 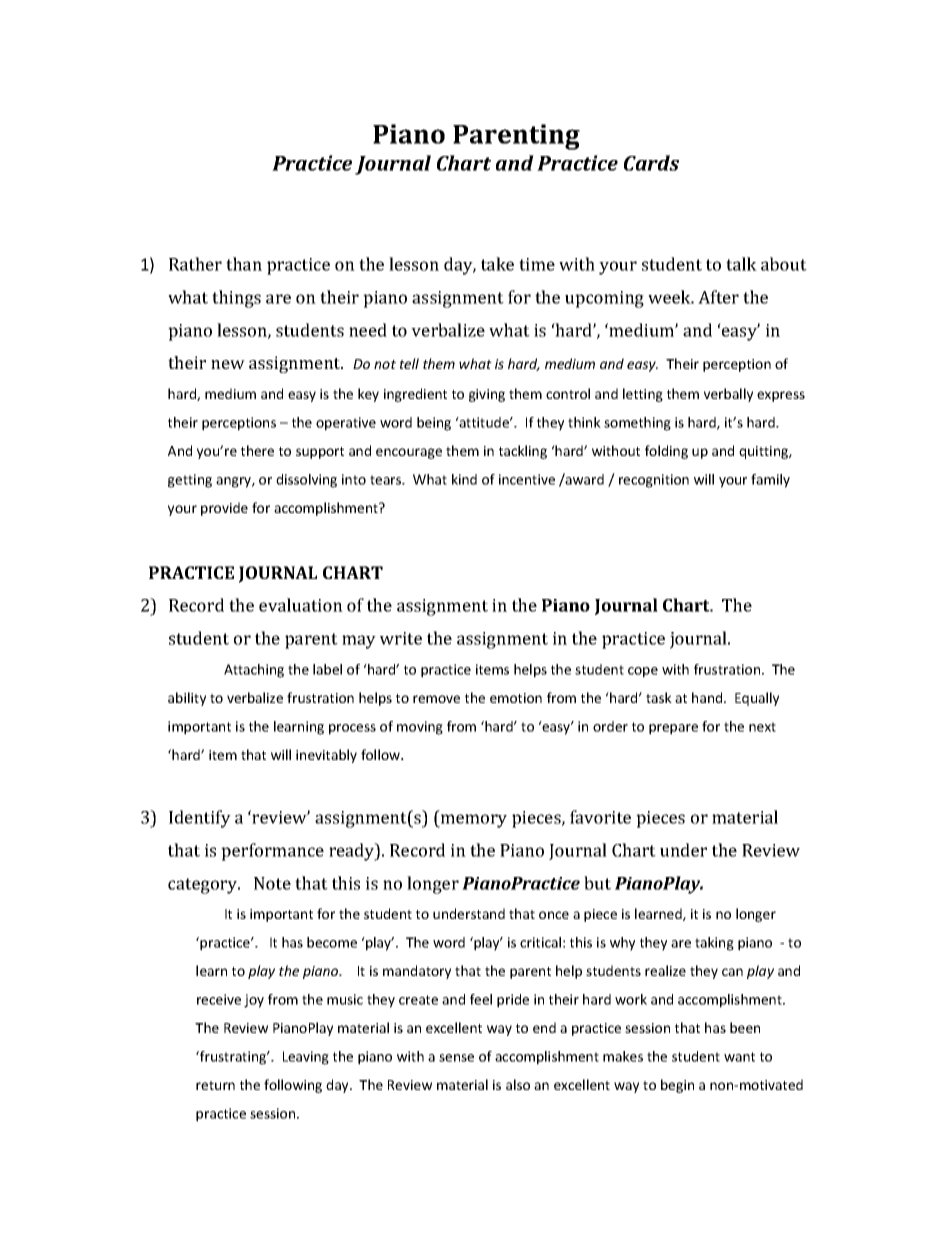 I want to click on Leaving, so click(x=306, y=1058).
